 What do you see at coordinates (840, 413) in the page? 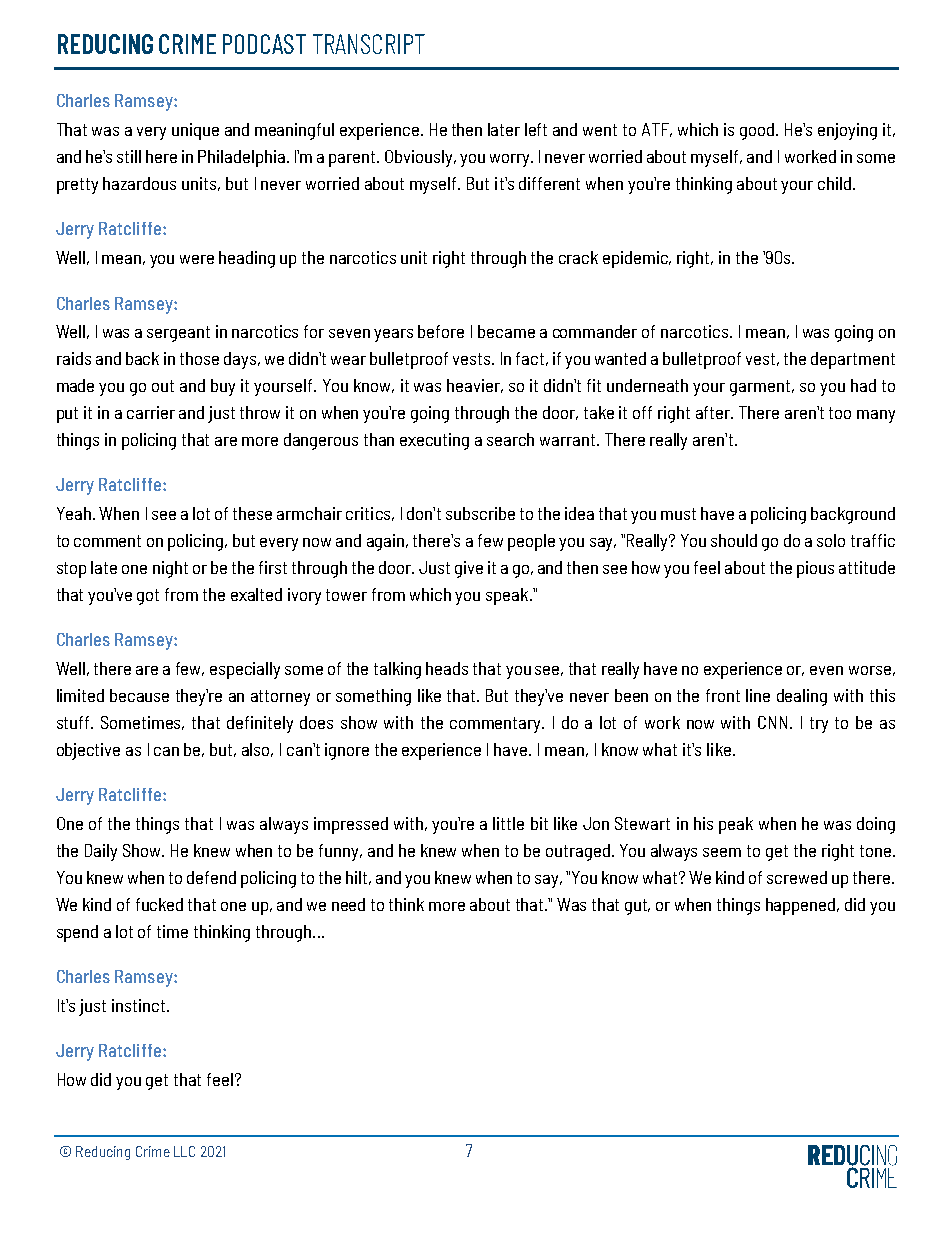
I see `too` at bounding box center [840, 413].
